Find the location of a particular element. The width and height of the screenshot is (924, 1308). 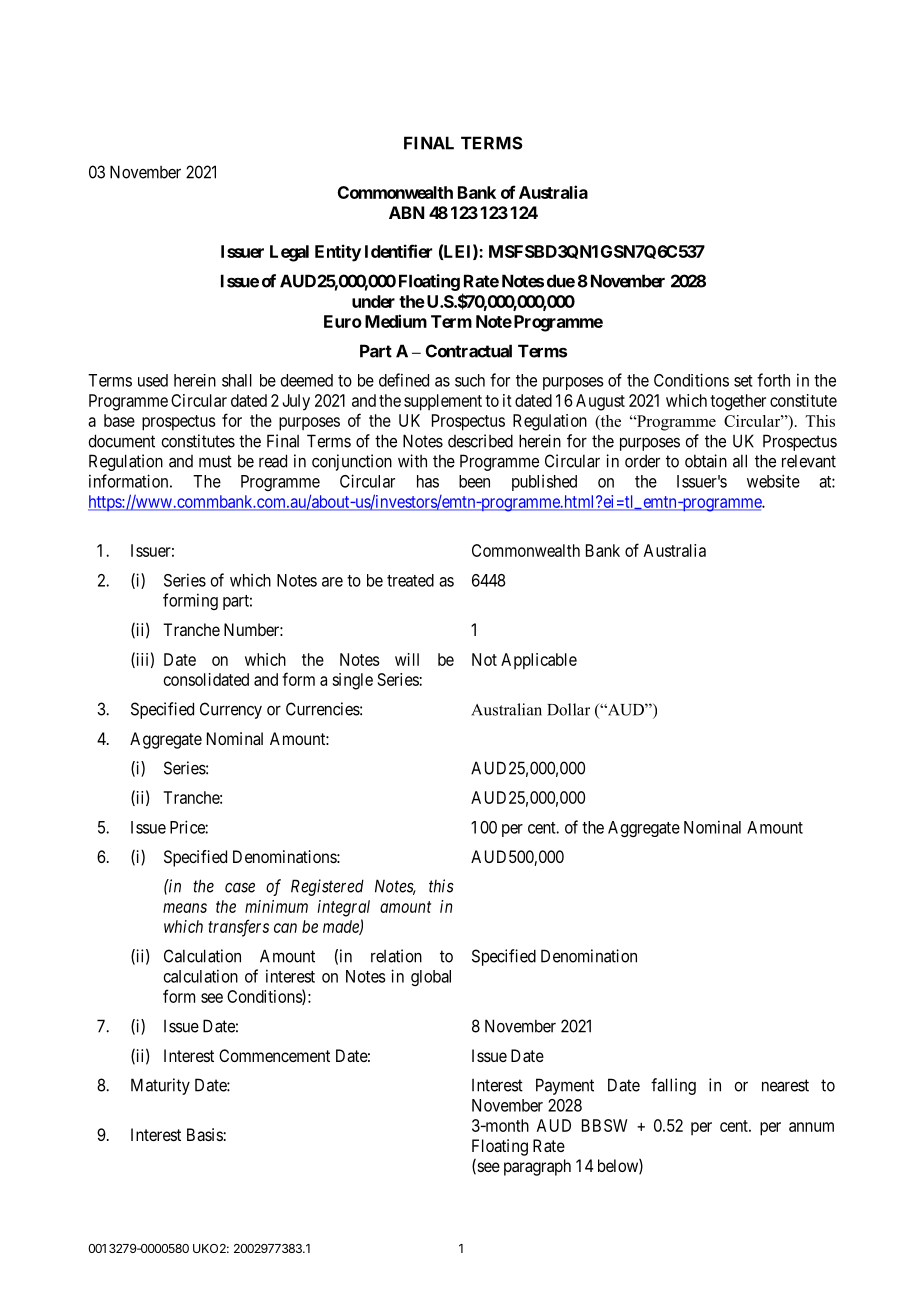

treated is located at coordinates (410, 580).
